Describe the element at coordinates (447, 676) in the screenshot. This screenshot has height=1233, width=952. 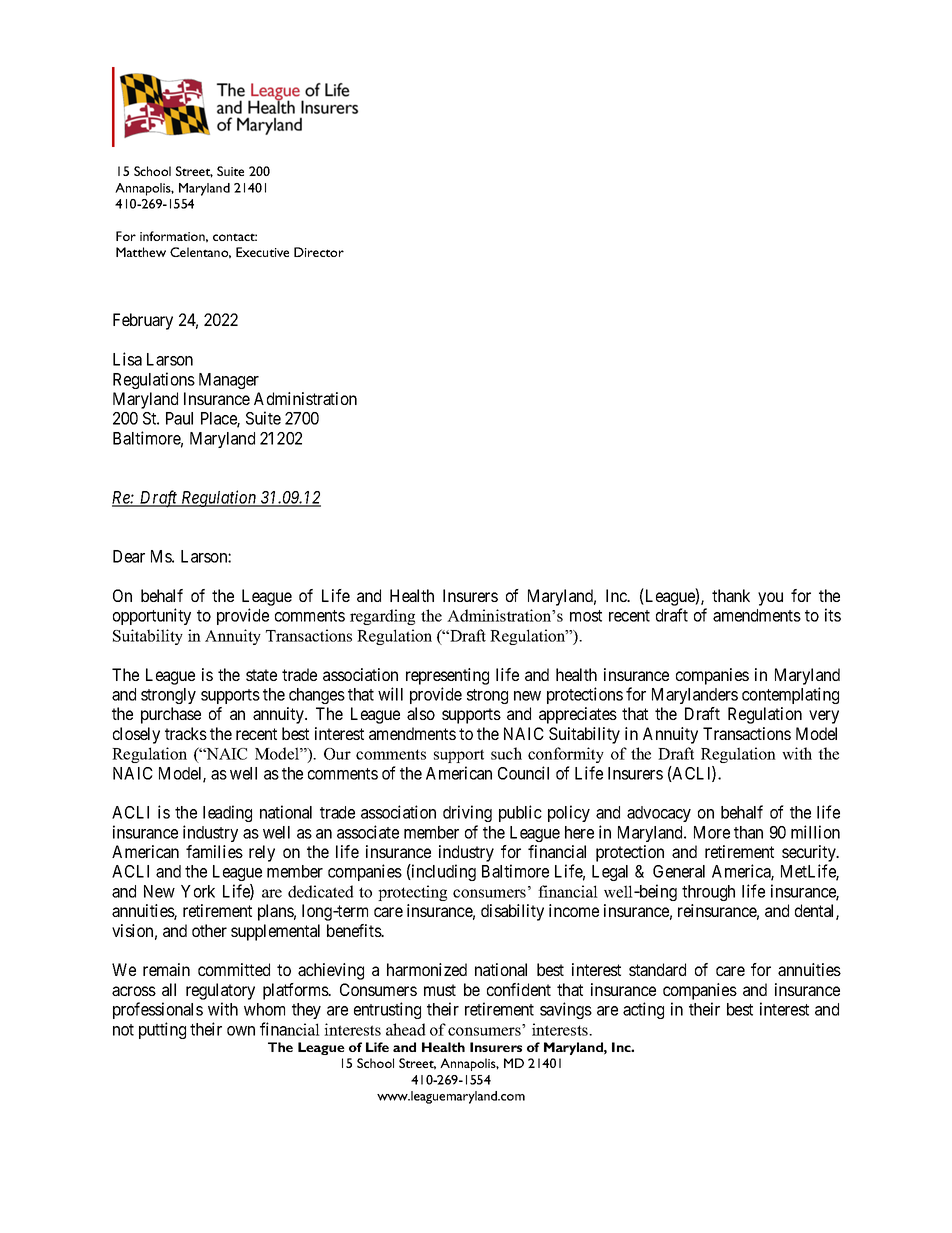
I see `representing` at that location.
